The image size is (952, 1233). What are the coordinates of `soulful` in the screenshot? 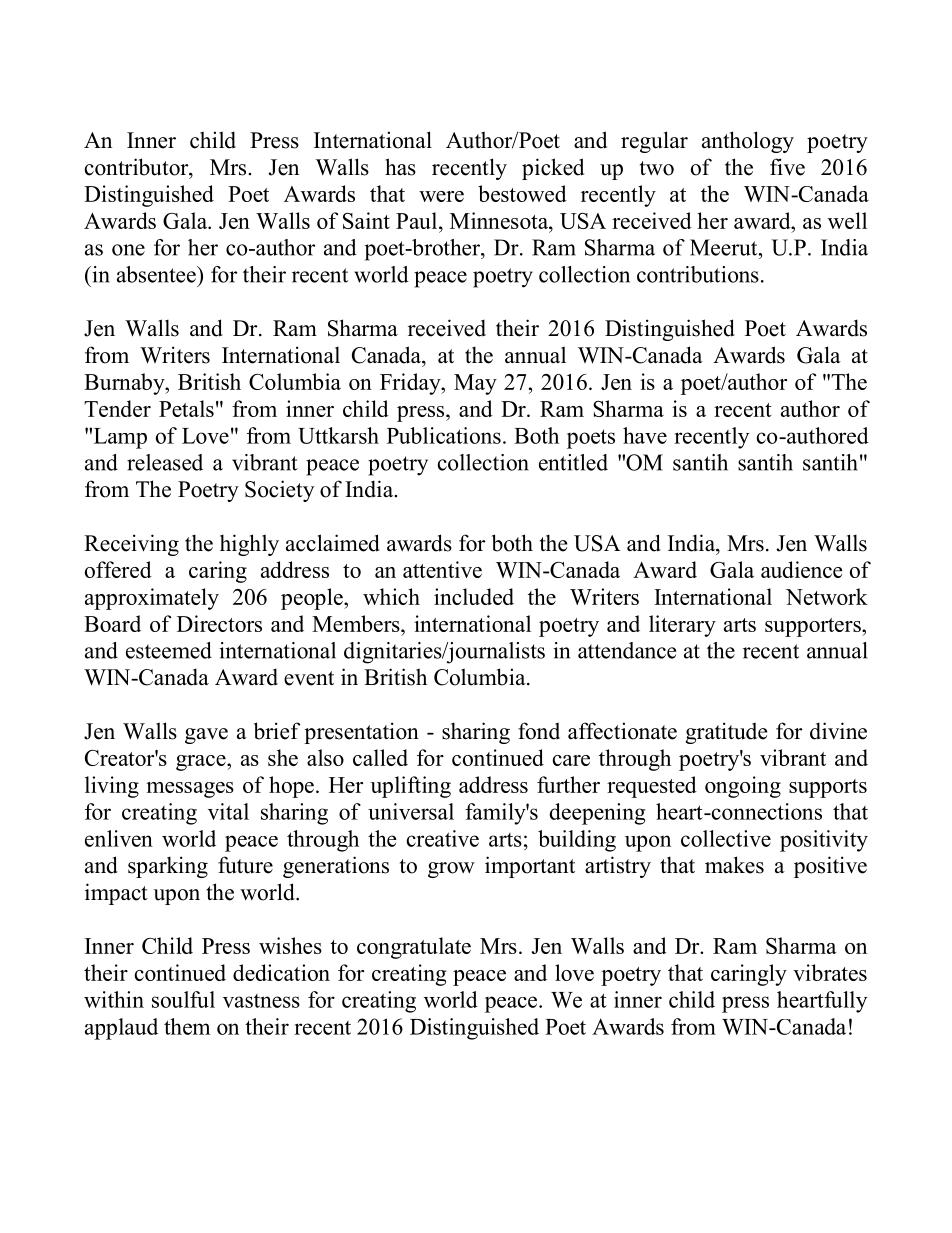 It's located at (183, 999).
